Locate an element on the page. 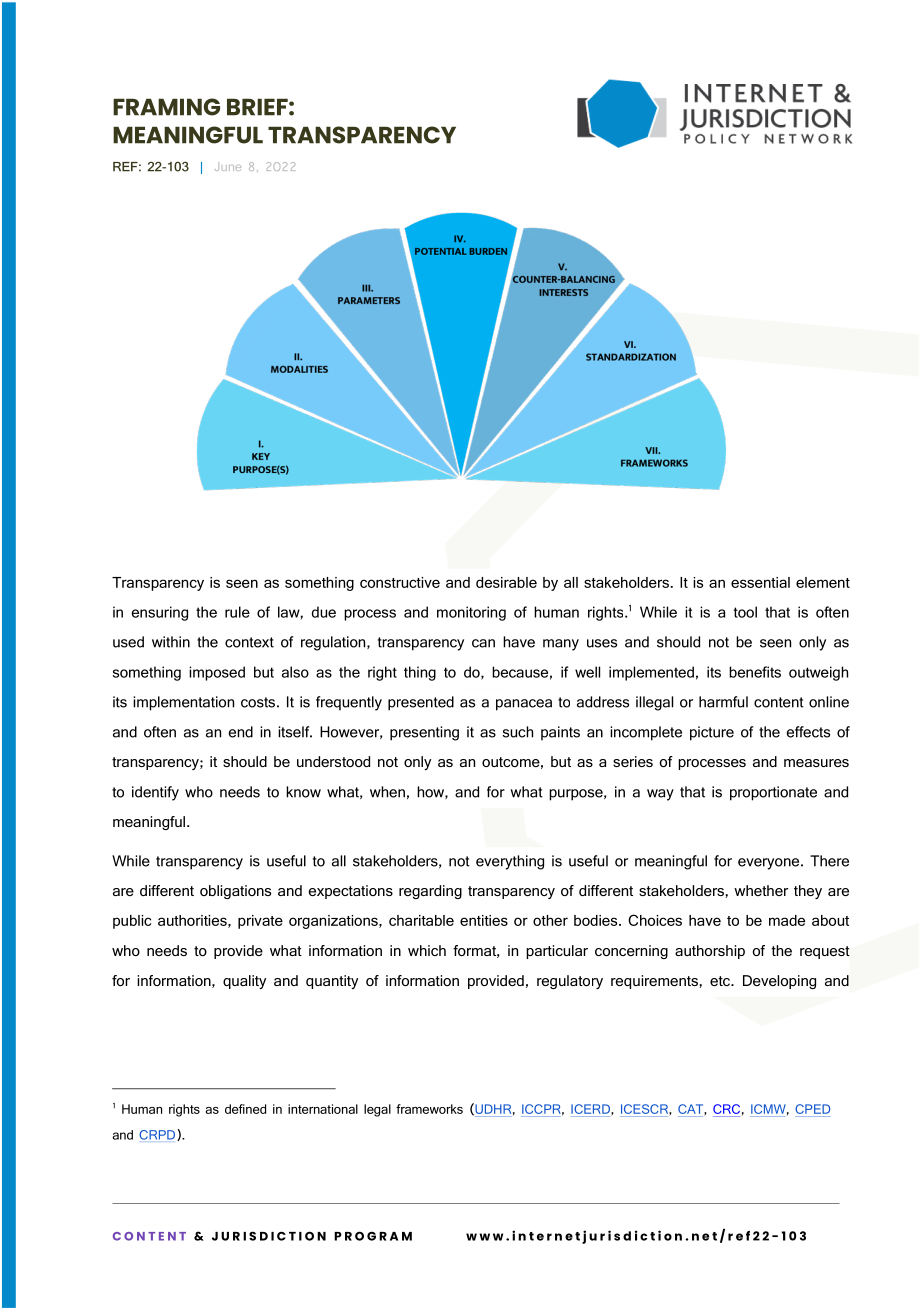  rule is located at coordinates (237, 612).
